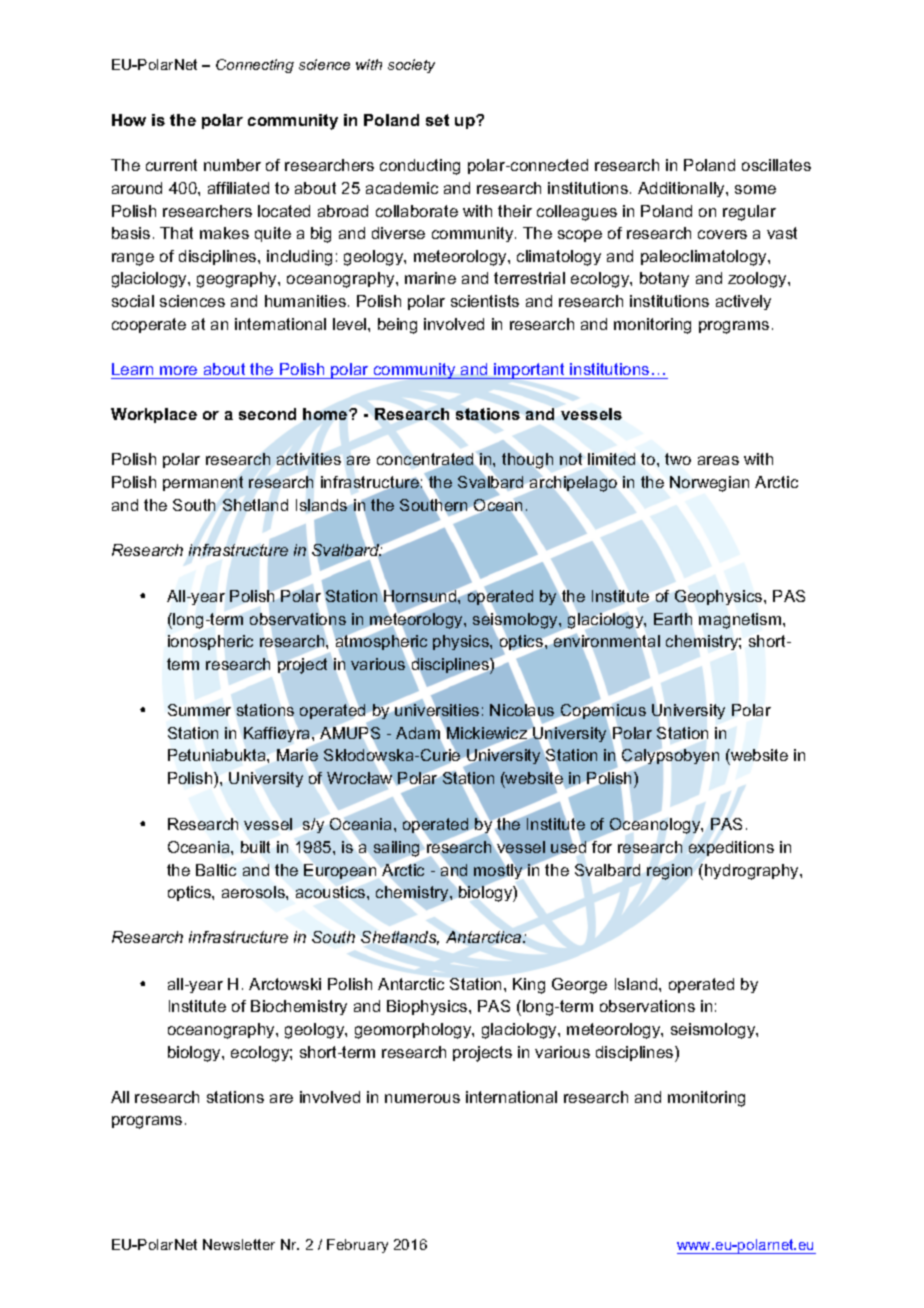 The width and height of the screenshot is (924, 1308). What do you see at coordinates (178, 370) in the screenshot?
I see `more` at bounding box center [178, 370].
